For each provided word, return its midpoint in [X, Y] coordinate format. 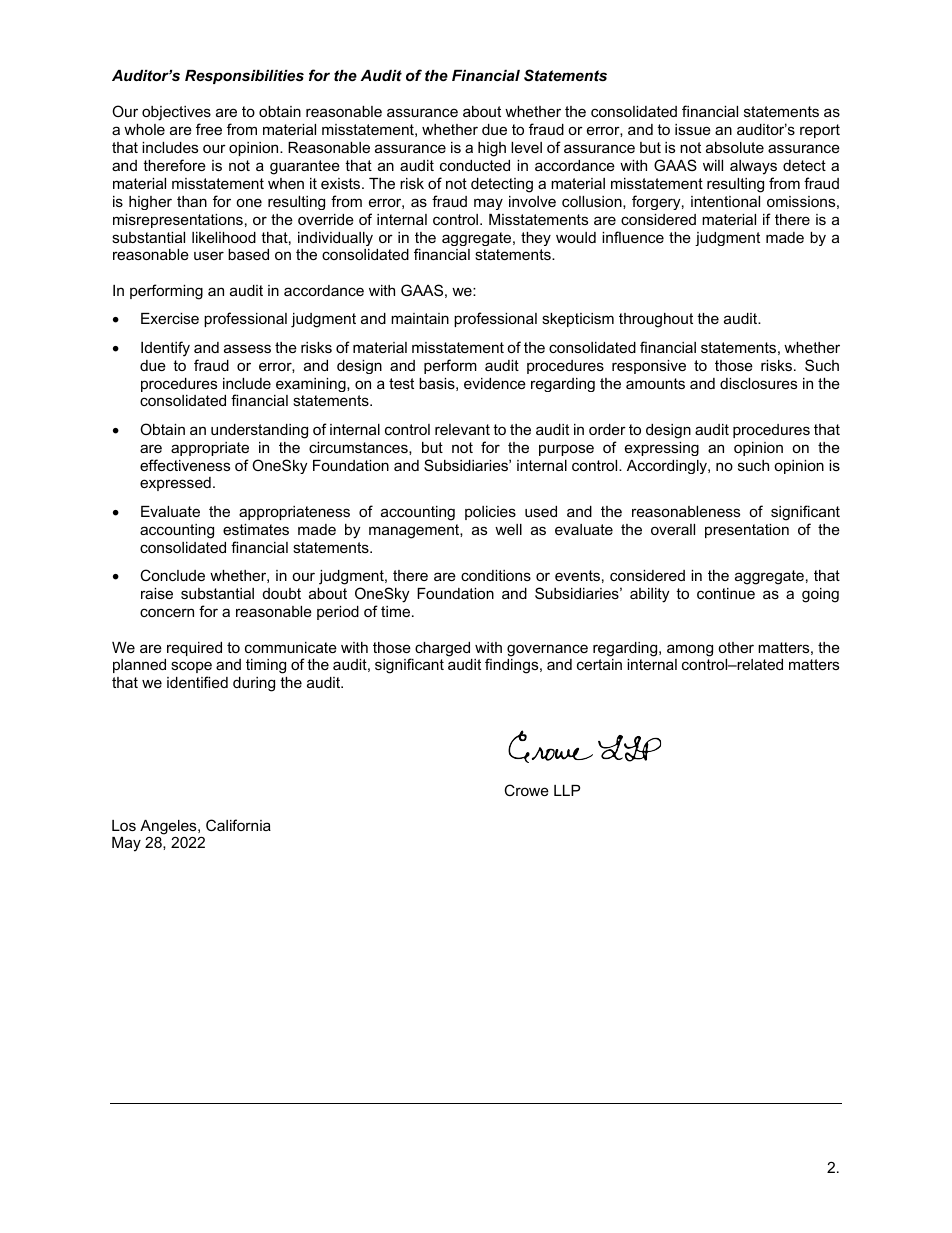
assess [247, 348]
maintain [420, 318]
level [526, 147]
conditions [496, 575]
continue [726, 593]
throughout [656, 320]
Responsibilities [244, 77]
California [238, 825]
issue [693, 129]
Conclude [172, 575]
